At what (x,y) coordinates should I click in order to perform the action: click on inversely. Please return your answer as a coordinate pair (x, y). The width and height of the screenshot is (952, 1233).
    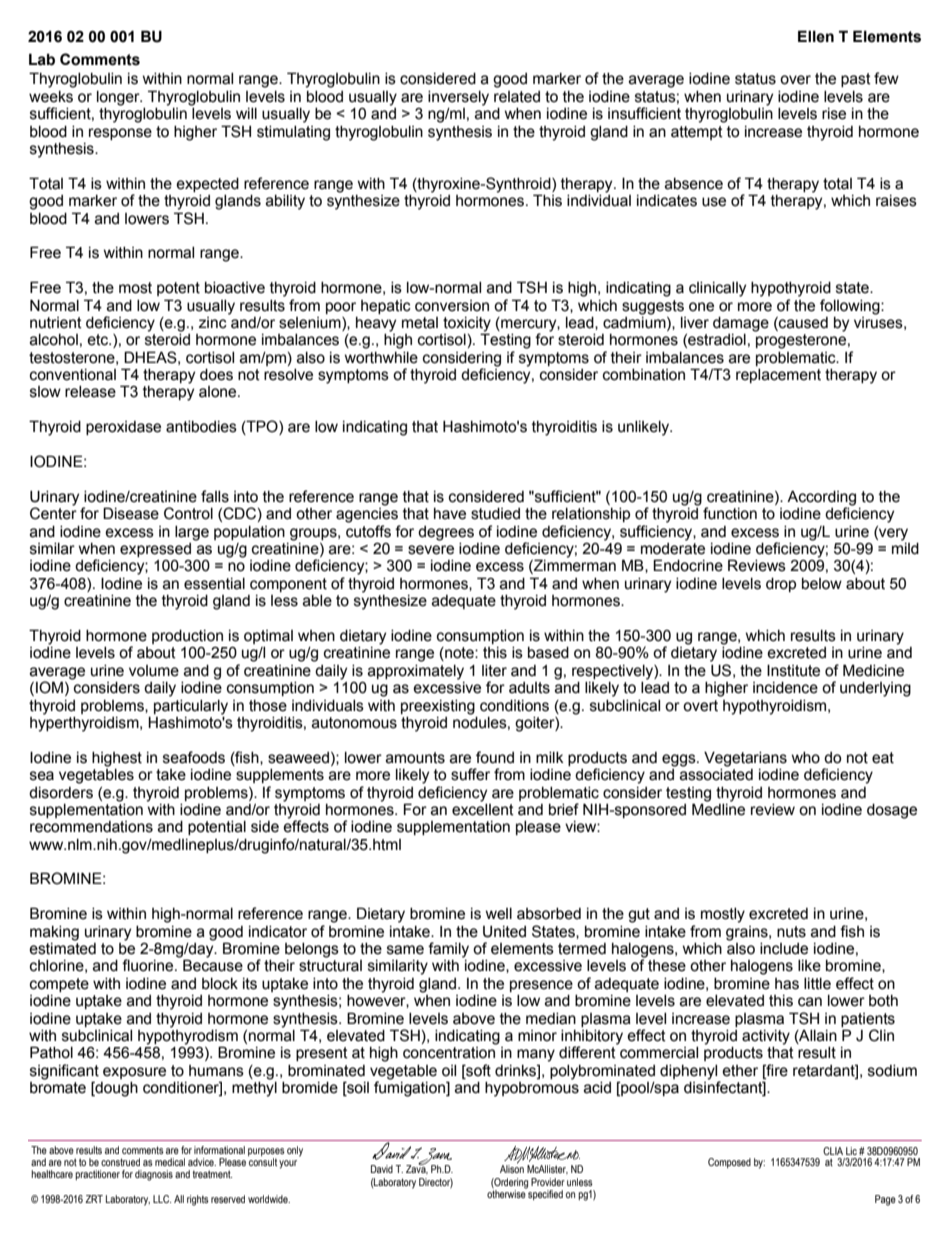
    Looking at the image, I should click on (458, 98).
